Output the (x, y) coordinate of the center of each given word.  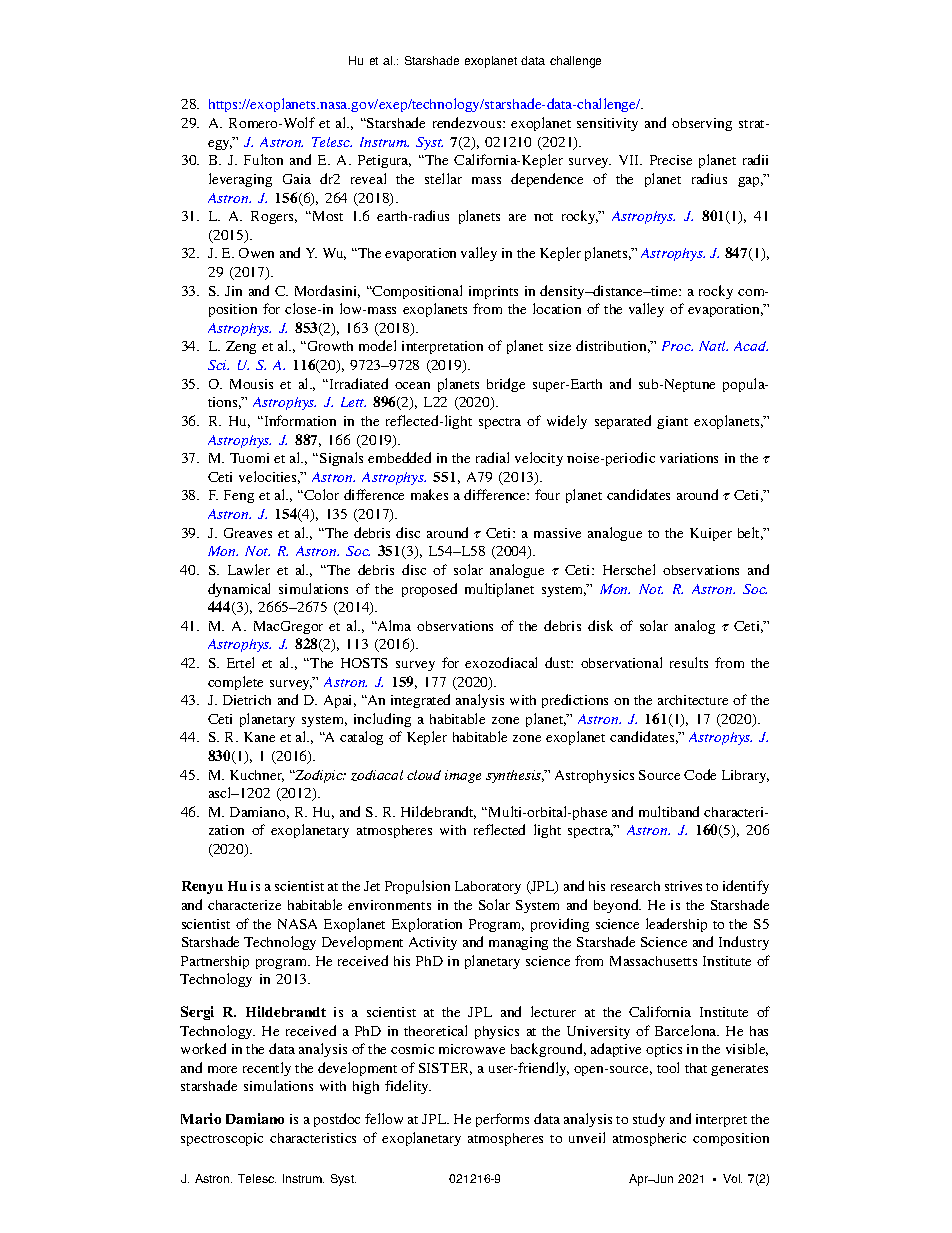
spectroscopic (222, 1139)
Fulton (263, 159)
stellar (443, 178)
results (689, 662)
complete (235, 683)
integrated (420, 701)
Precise (671, 160)
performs (502, 1120)
